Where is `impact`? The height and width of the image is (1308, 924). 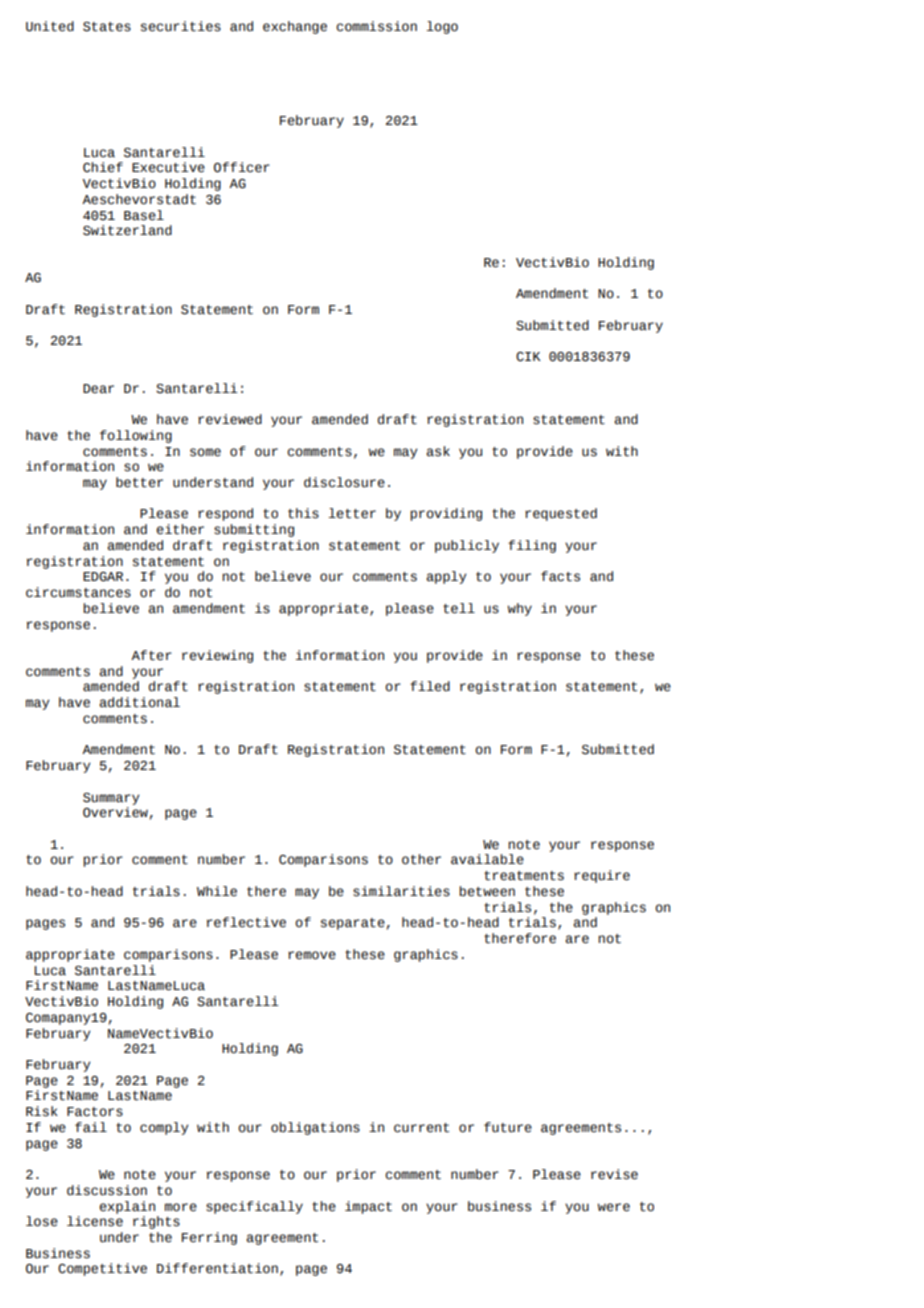 impact is located at coordinates (368, 1207).
